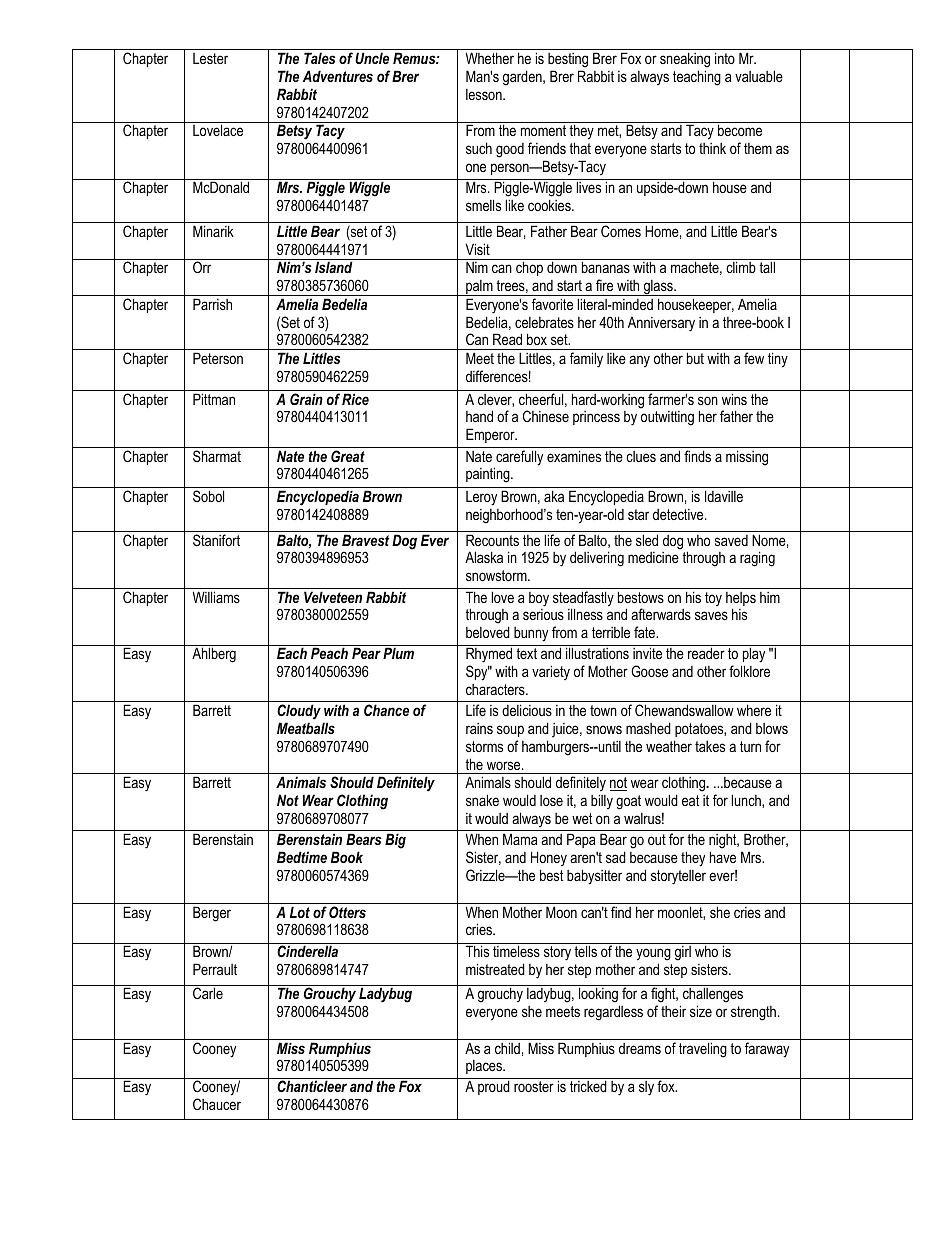  I want to click on Grain, so click(306, 399).
